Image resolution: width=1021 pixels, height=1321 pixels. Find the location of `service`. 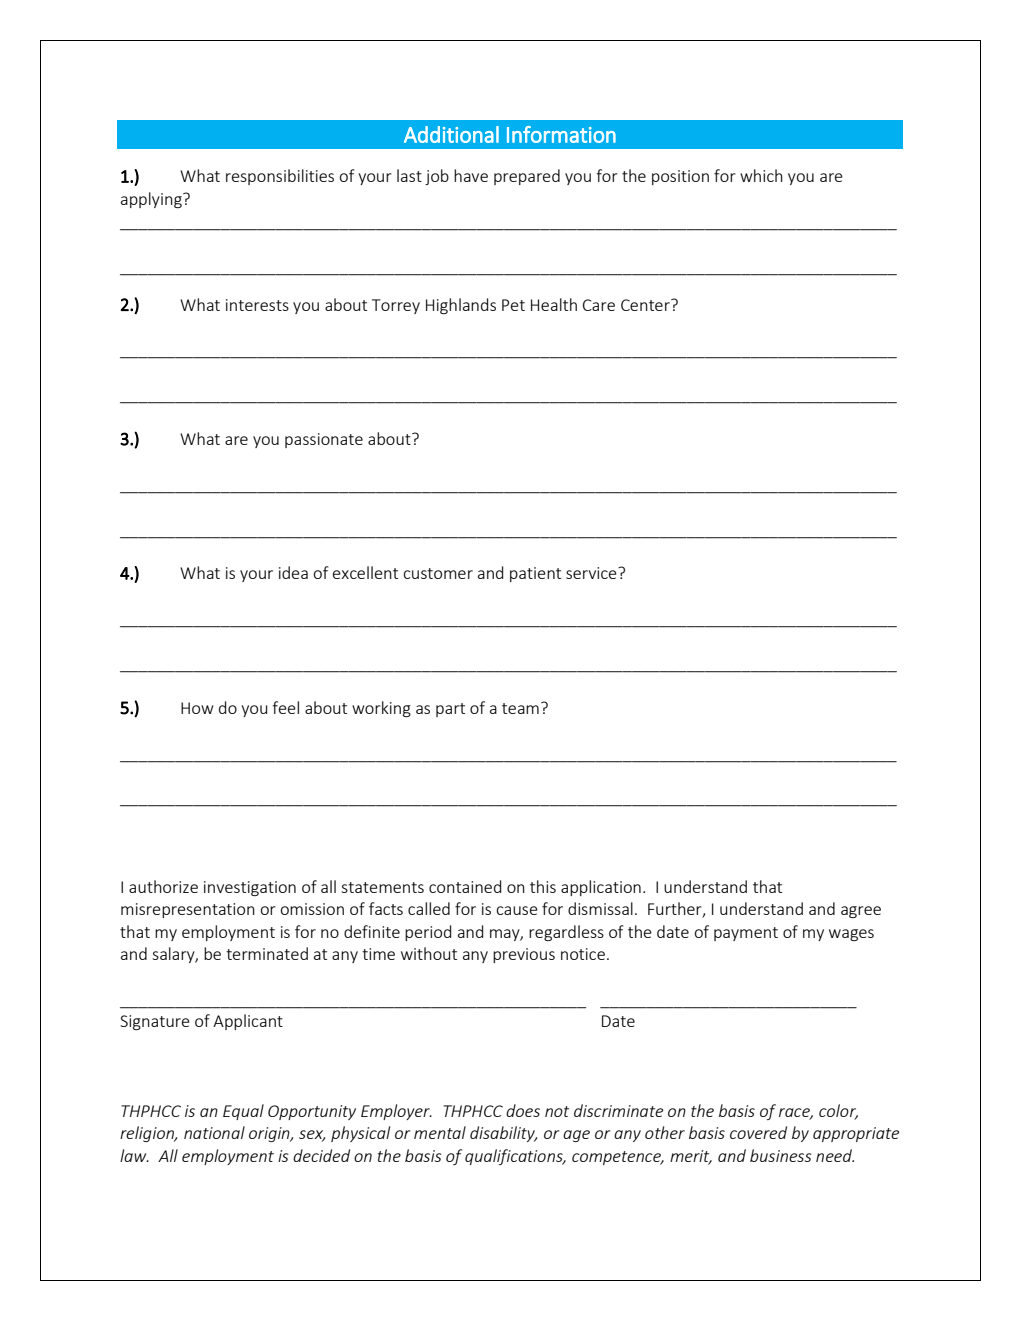

service is located at coordinates (592, 573).
